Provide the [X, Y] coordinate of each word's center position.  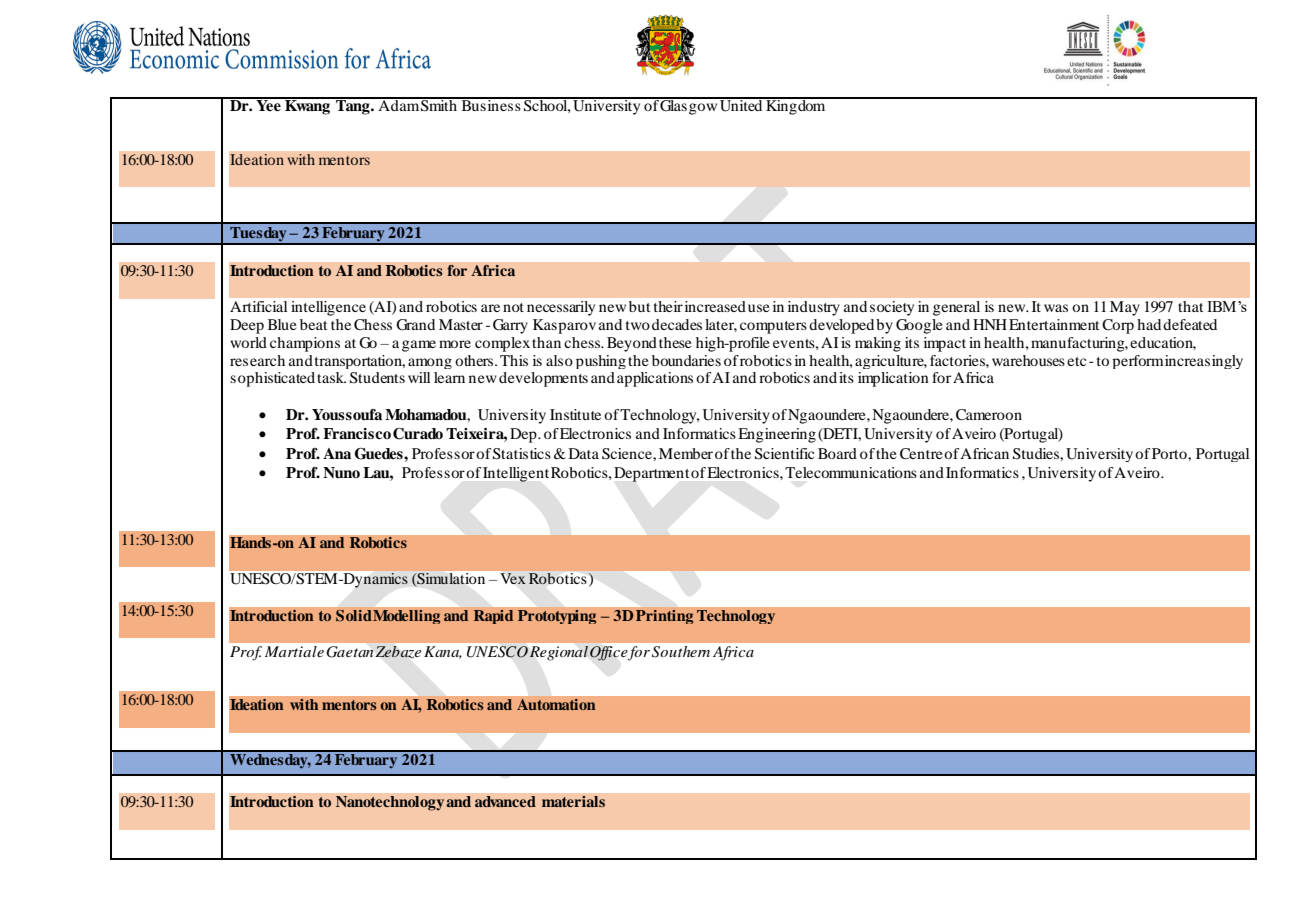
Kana [443, 652]
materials [573, 802]
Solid [354, 616]
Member [686, 453]
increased [715, 306]
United [741, 104]
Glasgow [689, 106]
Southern [681, 651]
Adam [398, 104]
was [1056, 308]
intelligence [328, 308]
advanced [505, 801]
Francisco [357, 433]
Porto [1170, 453]
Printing [665, 617]
